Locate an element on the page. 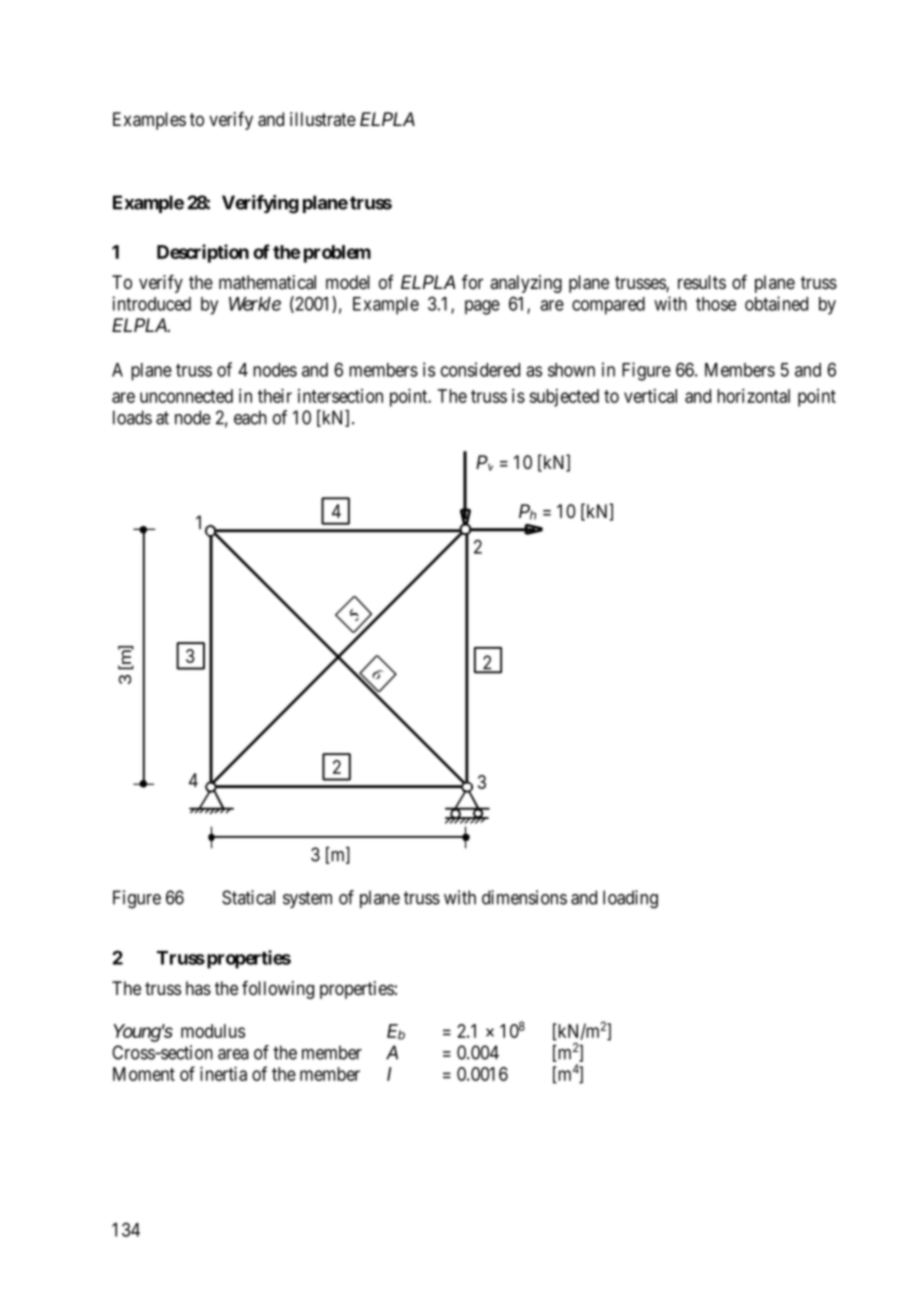  following is located at coordinates (278, 990).
